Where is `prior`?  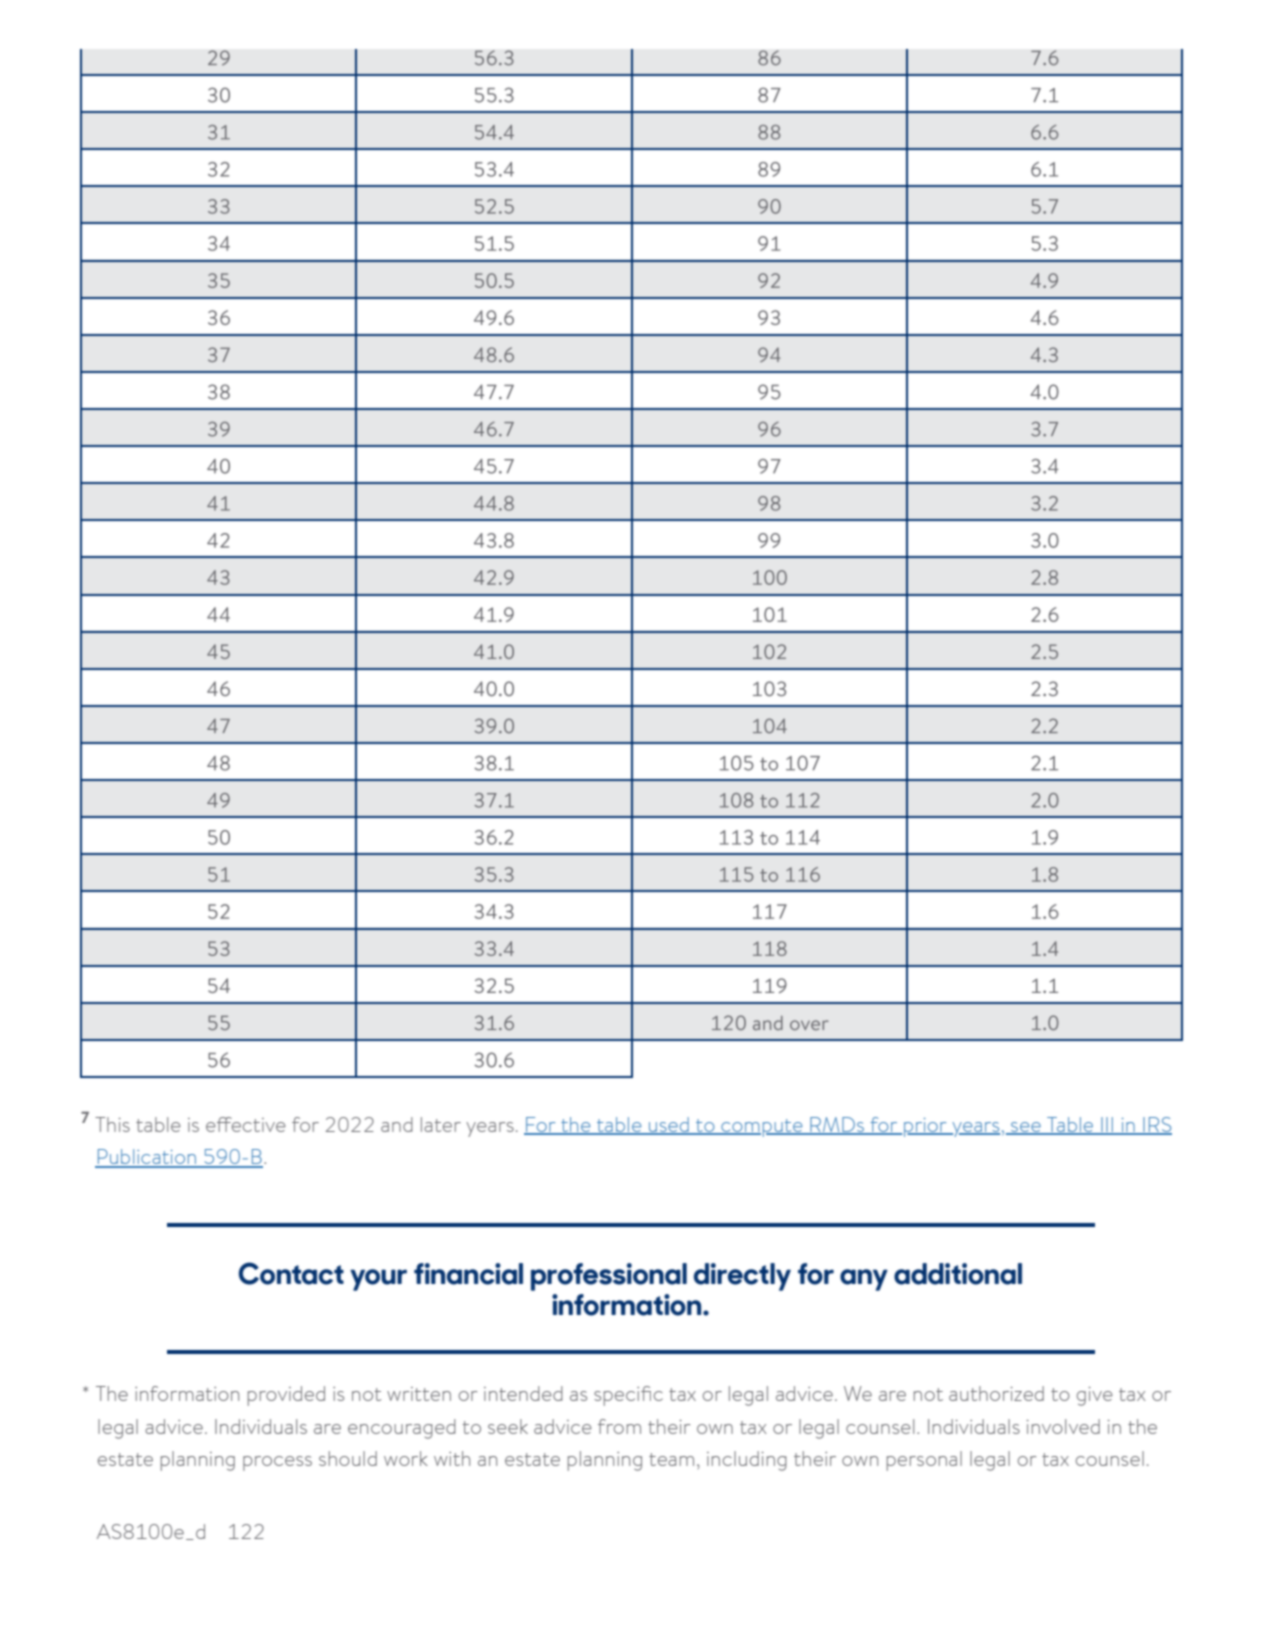 prior is located at coordinates (926, 1127).
